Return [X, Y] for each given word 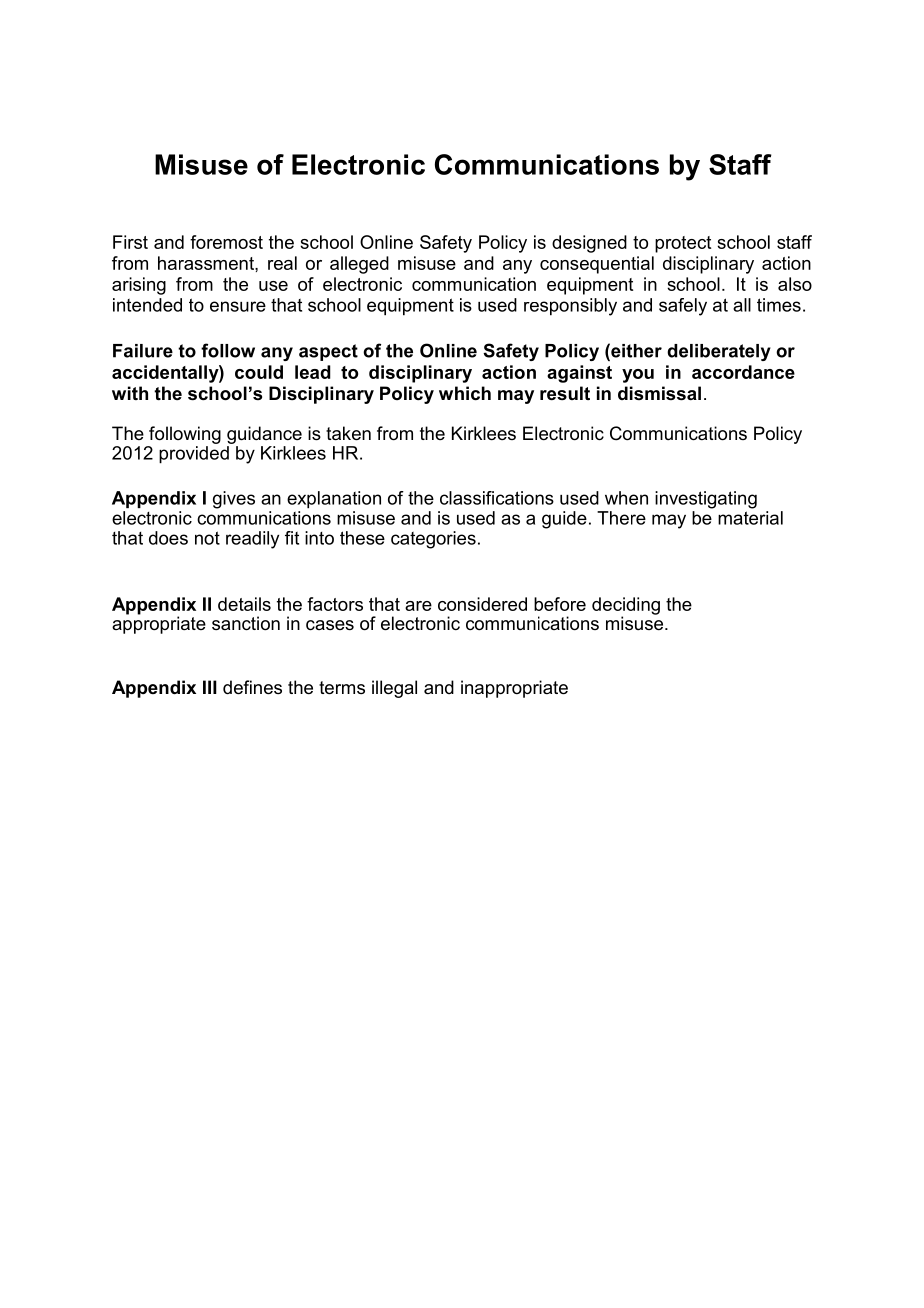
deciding [626, 607]
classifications [497, 498]
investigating [706, 500]
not [207, 538]
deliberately [719, 352]
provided [194, 455]
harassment [207, 263]
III [210, 687]
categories [433, 540]
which [465, 393]
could [259, 372]
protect [683, 244]
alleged [359, 265]
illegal [394, 689]
